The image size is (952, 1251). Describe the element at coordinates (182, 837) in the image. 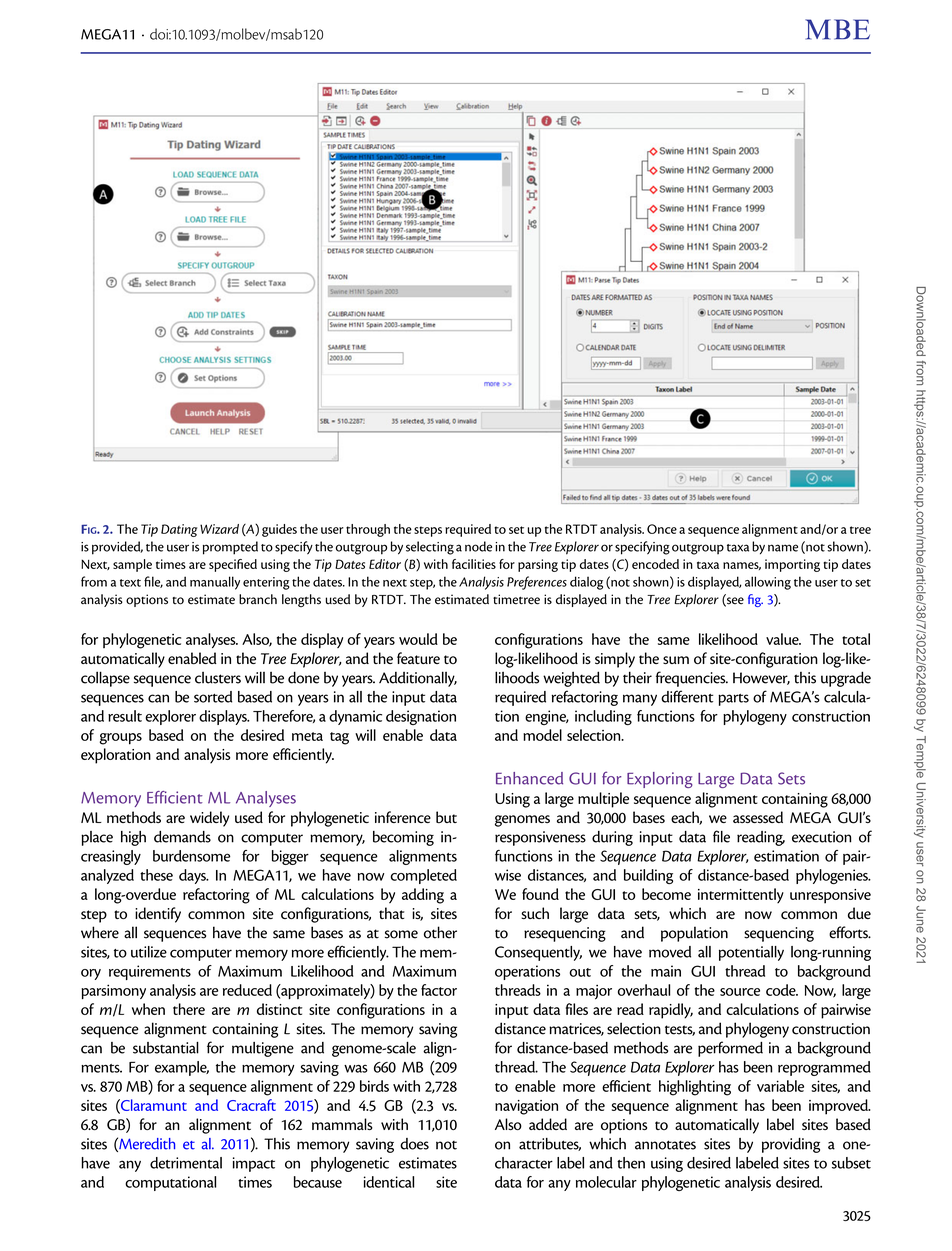

I see `demands` at that location.
